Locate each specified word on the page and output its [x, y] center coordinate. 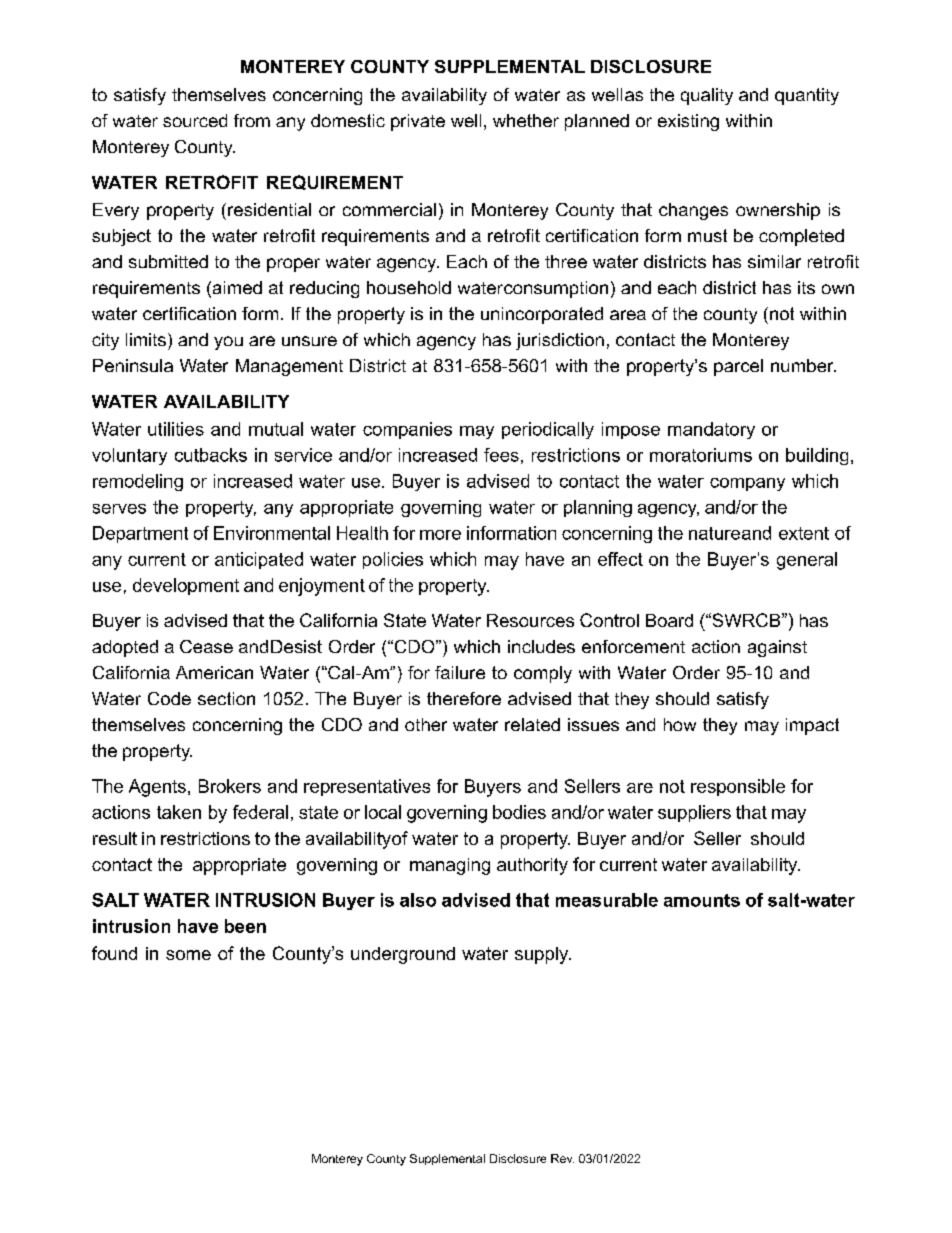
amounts [702, 900]
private [418, 122]
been [245, 926]
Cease [206, 646]
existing [688, 122]
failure [460, 672]
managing [450, 866]
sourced [195, 120]
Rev [562, 1158]
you [228, 343]
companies [407, 430]
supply [543, 955]
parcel [738, 367]
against [777, 648]
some [188, 955]
